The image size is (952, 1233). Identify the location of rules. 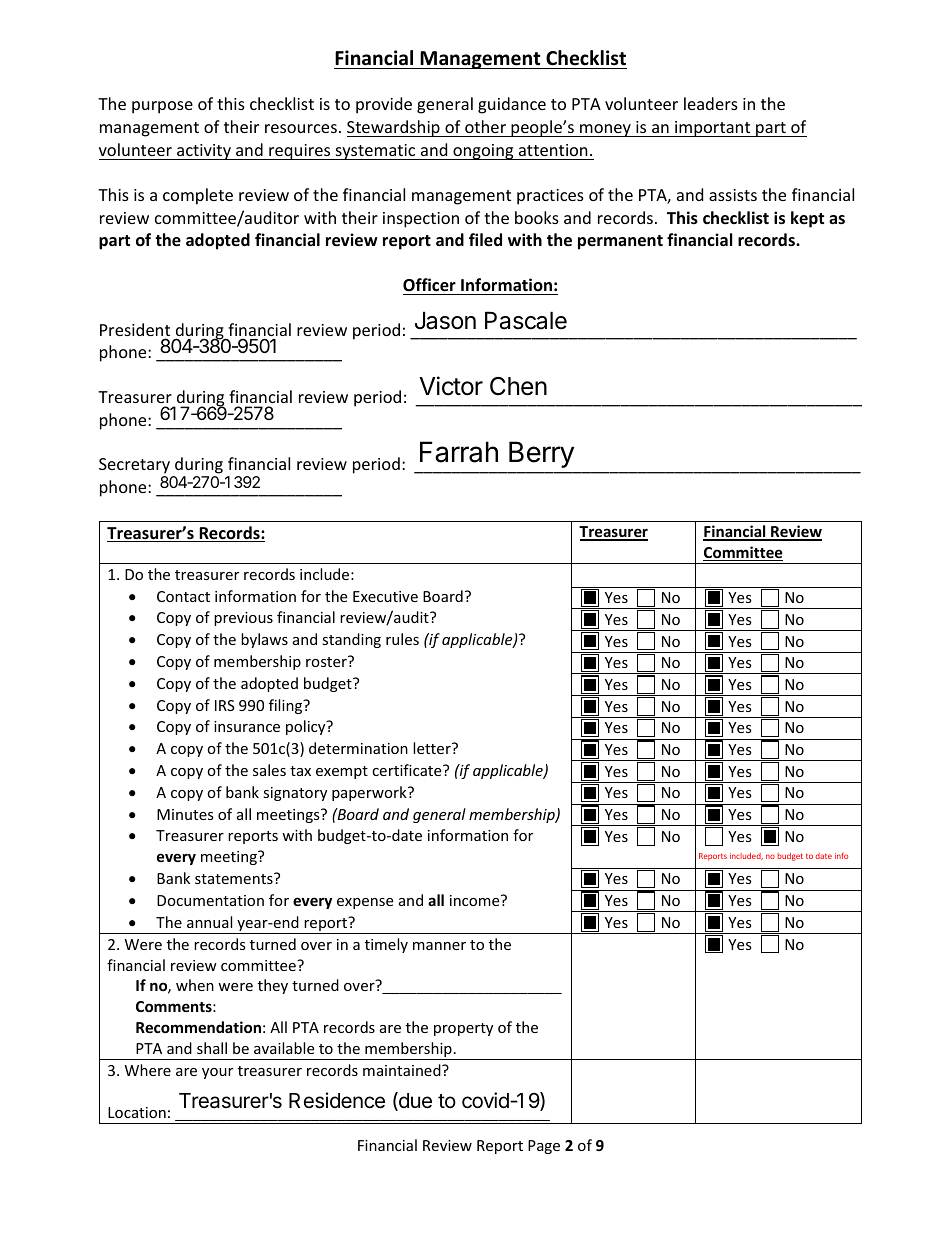
(402, 639).
